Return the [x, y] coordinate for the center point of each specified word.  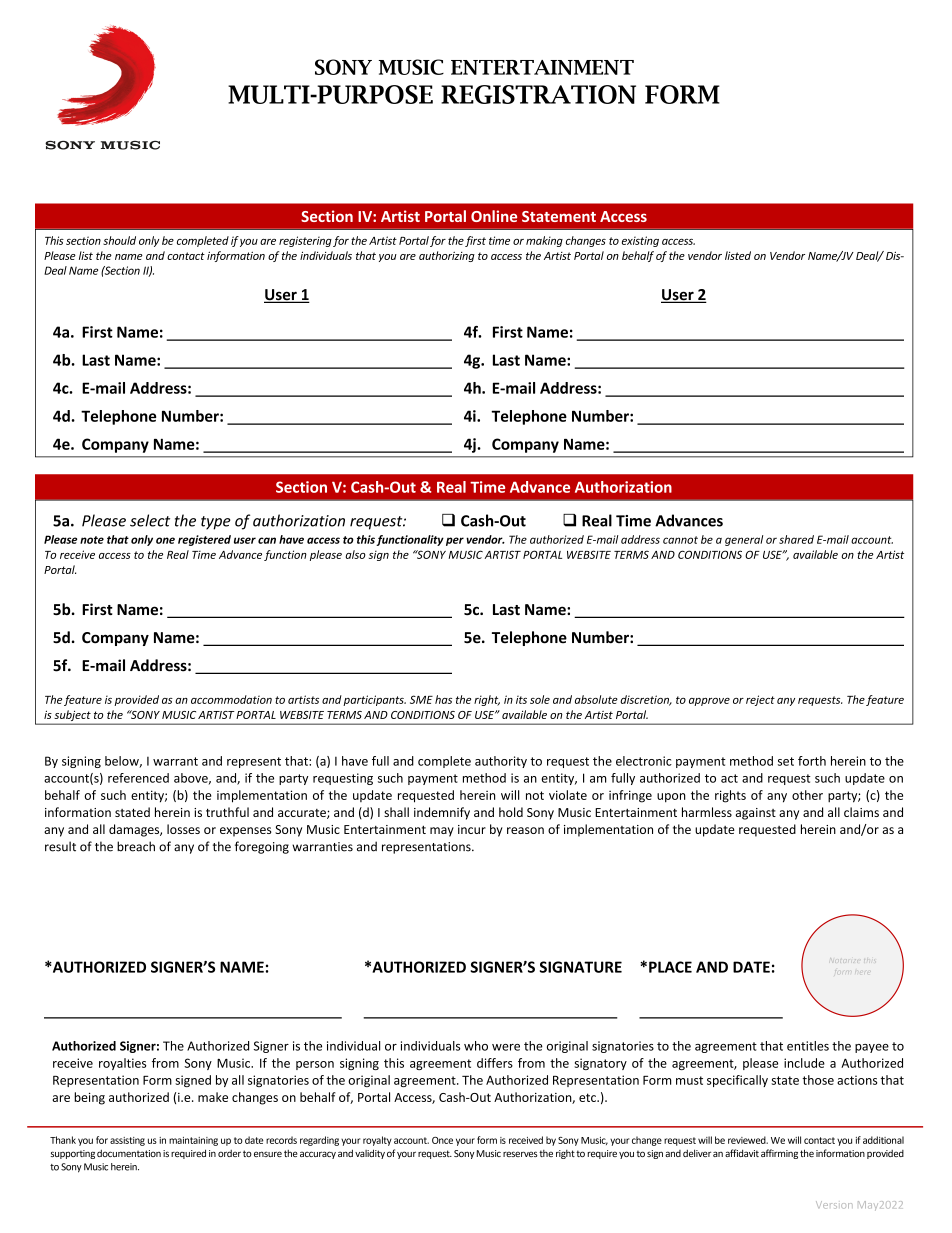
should [119, 240]
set [786, 761]
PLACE [670, 967]
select [150, 520]
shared [796, 539]
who [476, 1046]
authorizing [447, 256]
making [544, 241]
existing [640, 241]
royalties [122, 1064]
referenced [138, 778]
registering [305, 241]
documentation [129, 1153]
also [355, 554]
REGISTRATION [538, 94]
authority [501, 762]
